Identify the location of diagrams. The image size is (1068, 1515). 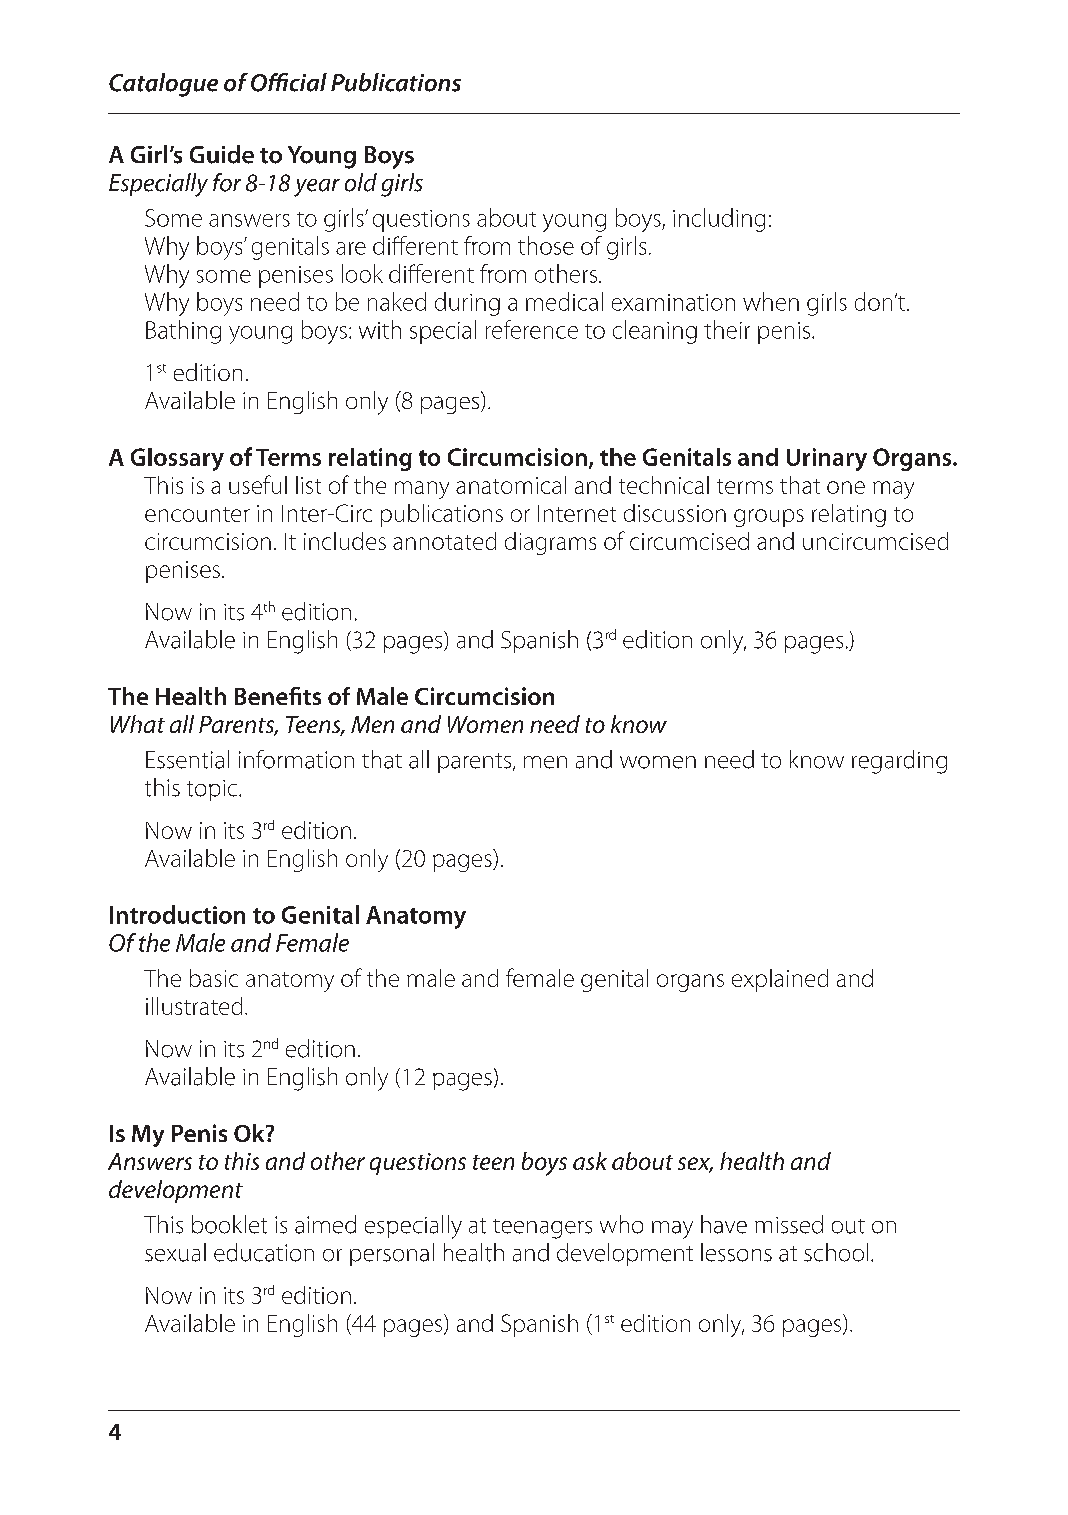
(550, 543).
